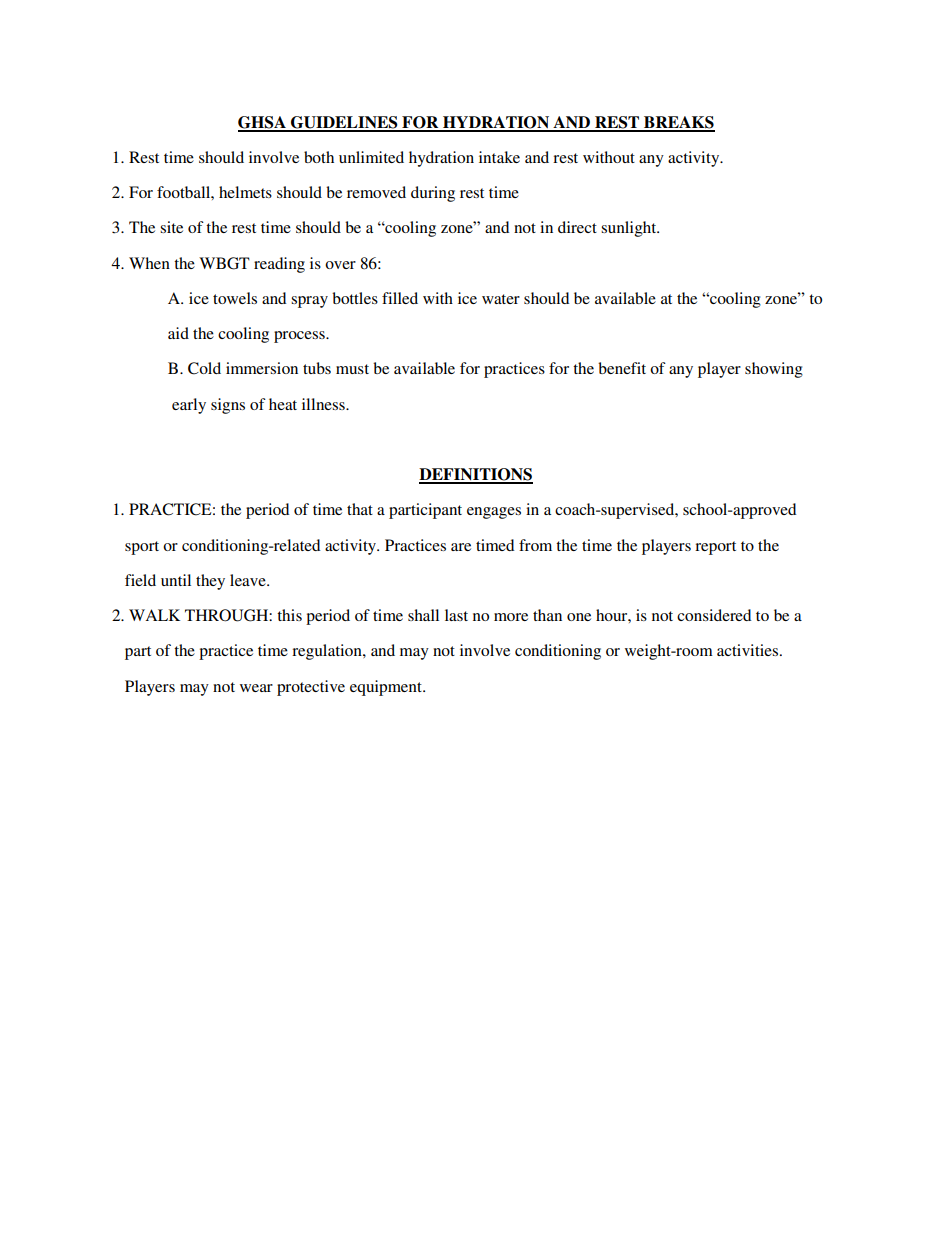 Image resolution: width=952 pixels, height=1233 pixels. I want to click on BREAKS, so click(678, 123).
